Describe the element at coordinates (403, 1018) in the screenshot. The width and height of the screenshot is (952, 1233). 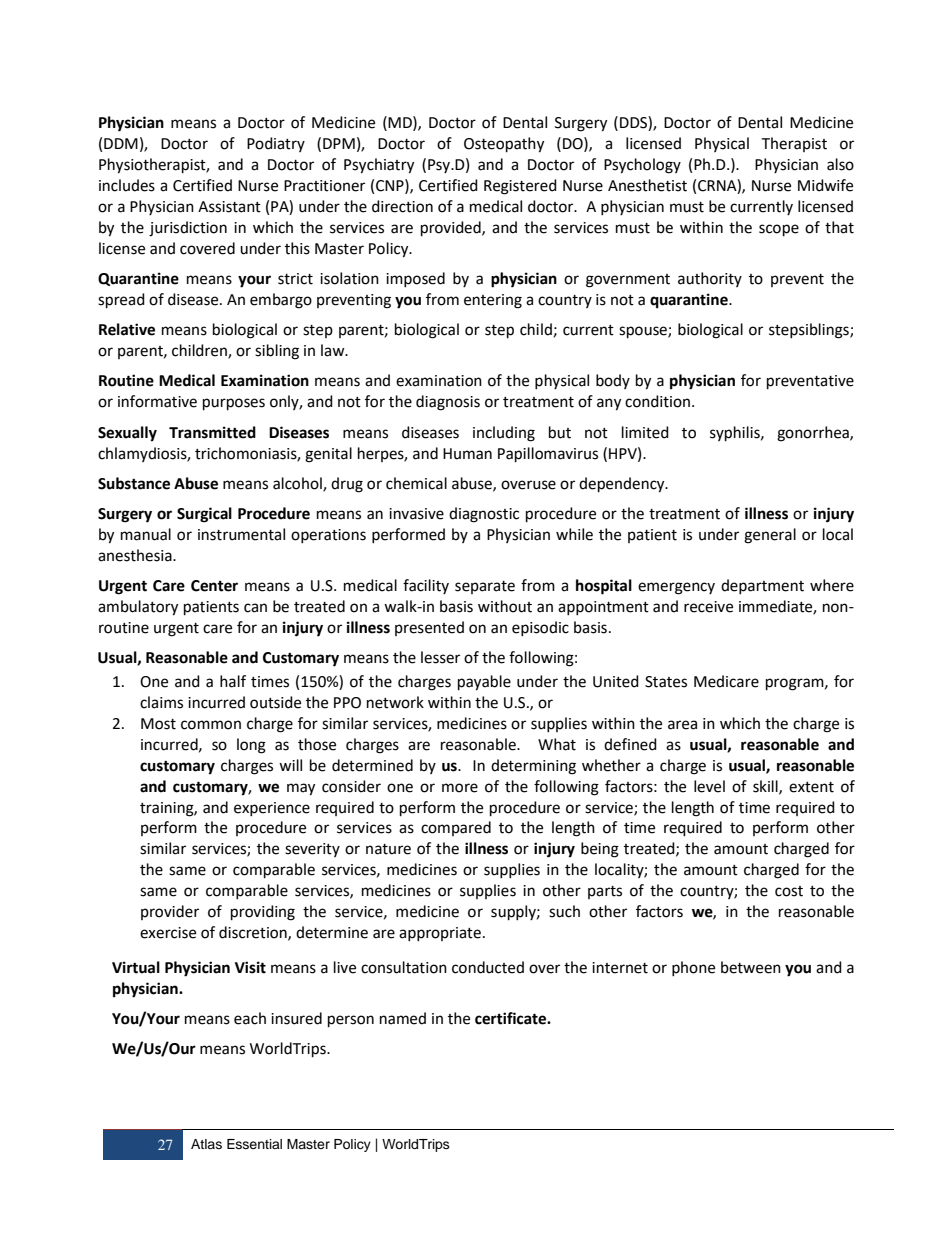
I see `named` at that location.
